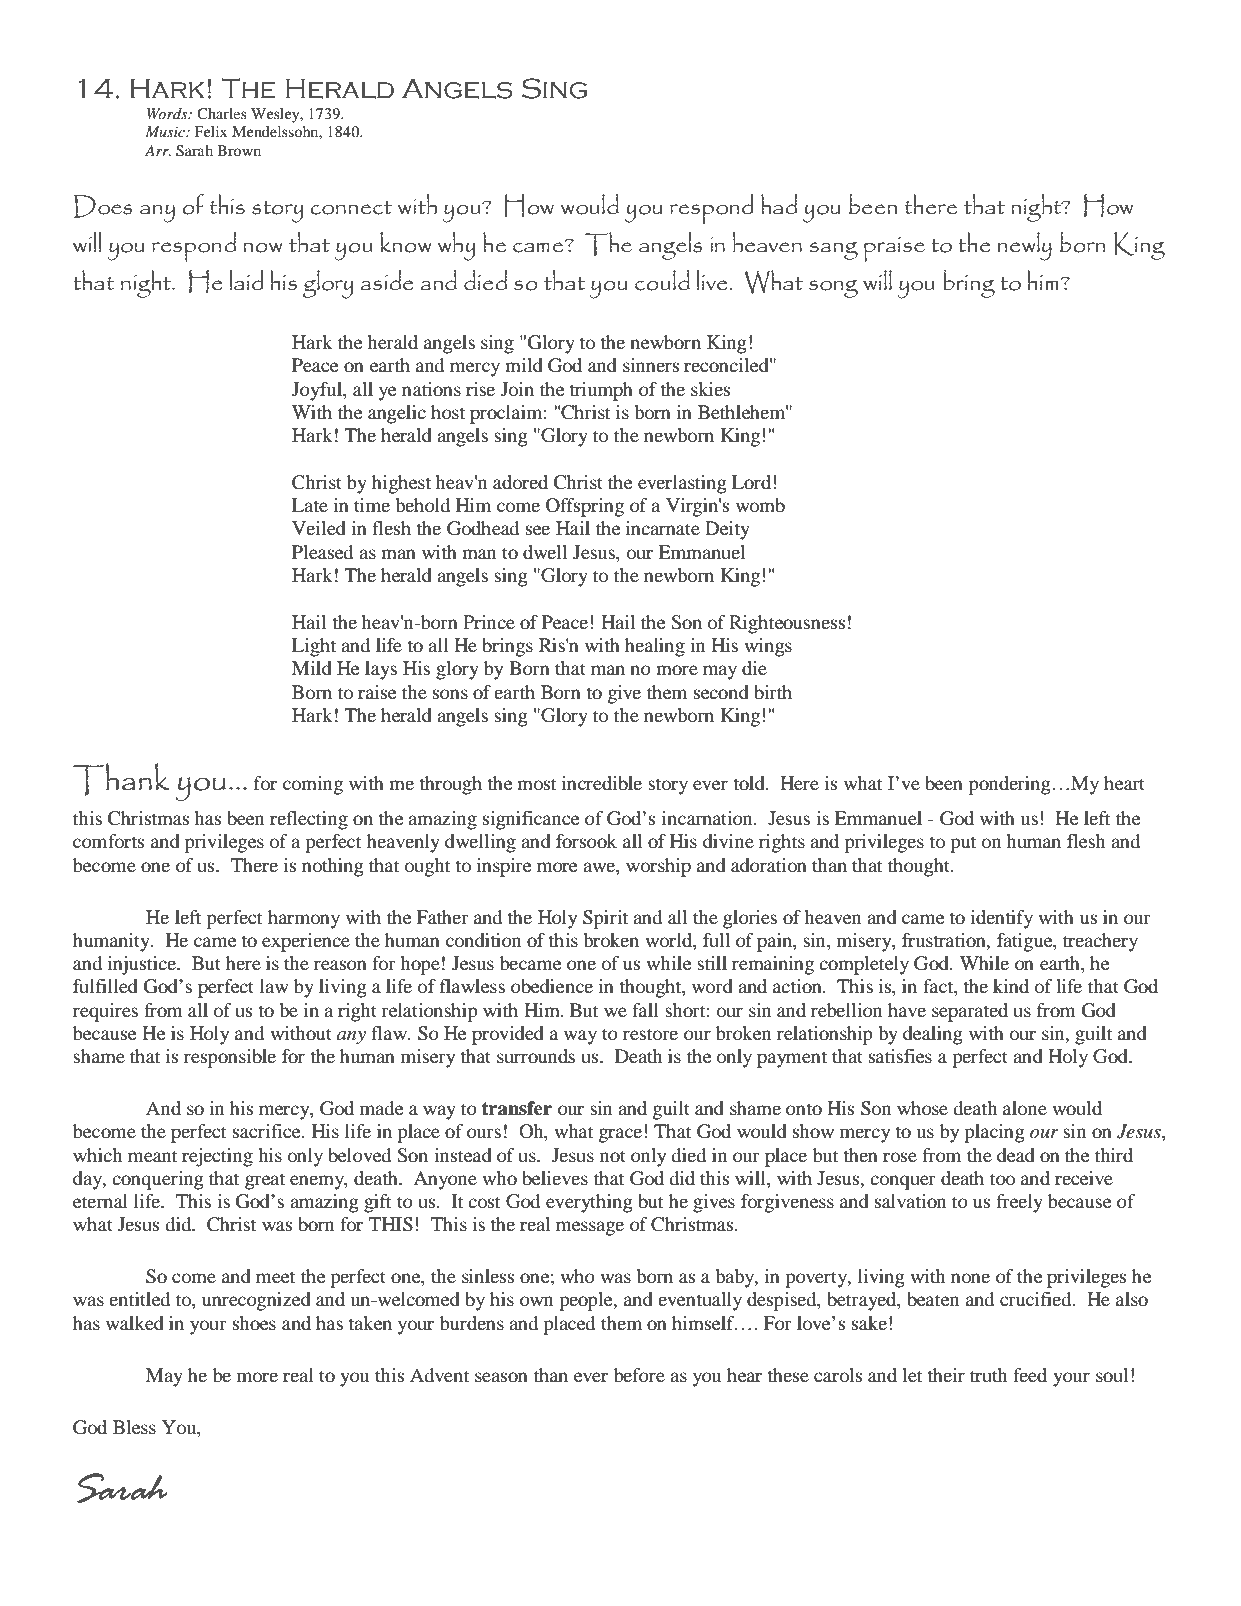 The height and width of the document is (1606, 1241). I want to click on Brown, so click(239, 150).
